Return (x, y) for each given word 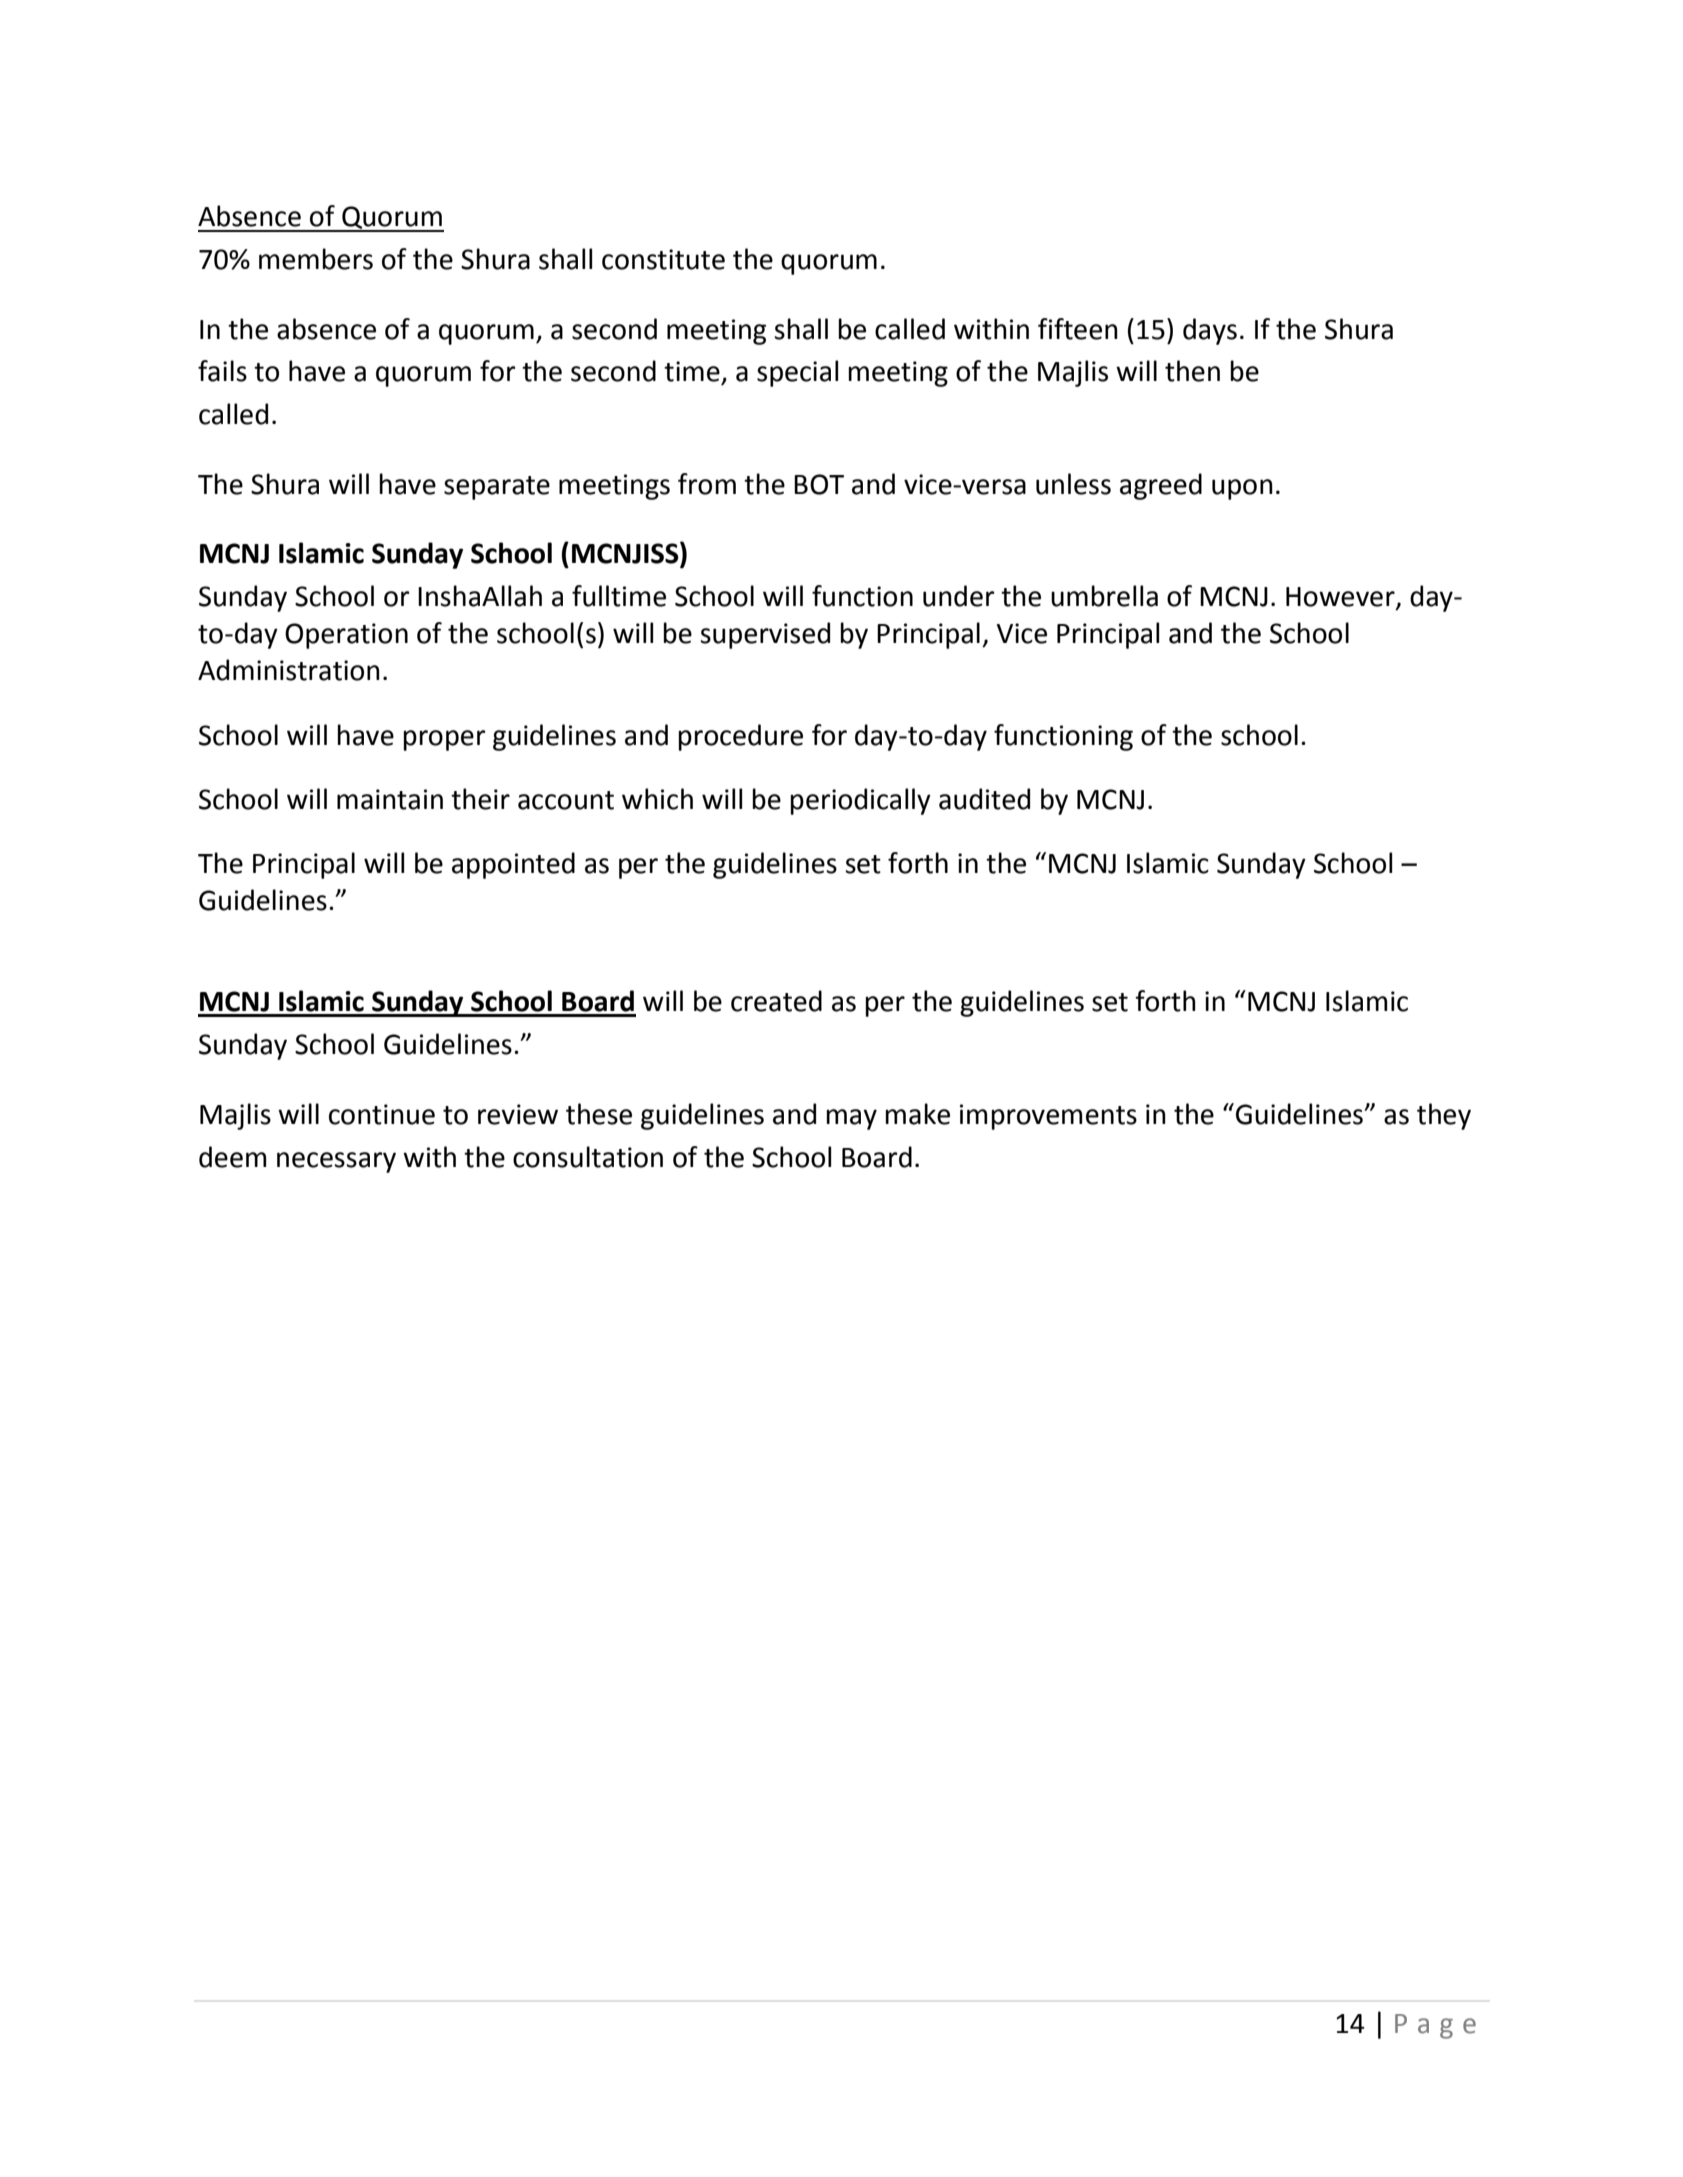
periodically (860, 801)
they (1444, 1116)
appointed (513, 865)
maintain (390, 799)
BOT (819, 484)
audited (984, 799)
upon (1242, 489)
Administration (289, 670)
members (316, 259)
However (1341, 598)
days (1210, 331)
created (776, 1001)
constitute (663, 259)
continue (382, 1114)
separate (497, 488)
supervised (765, 635)
